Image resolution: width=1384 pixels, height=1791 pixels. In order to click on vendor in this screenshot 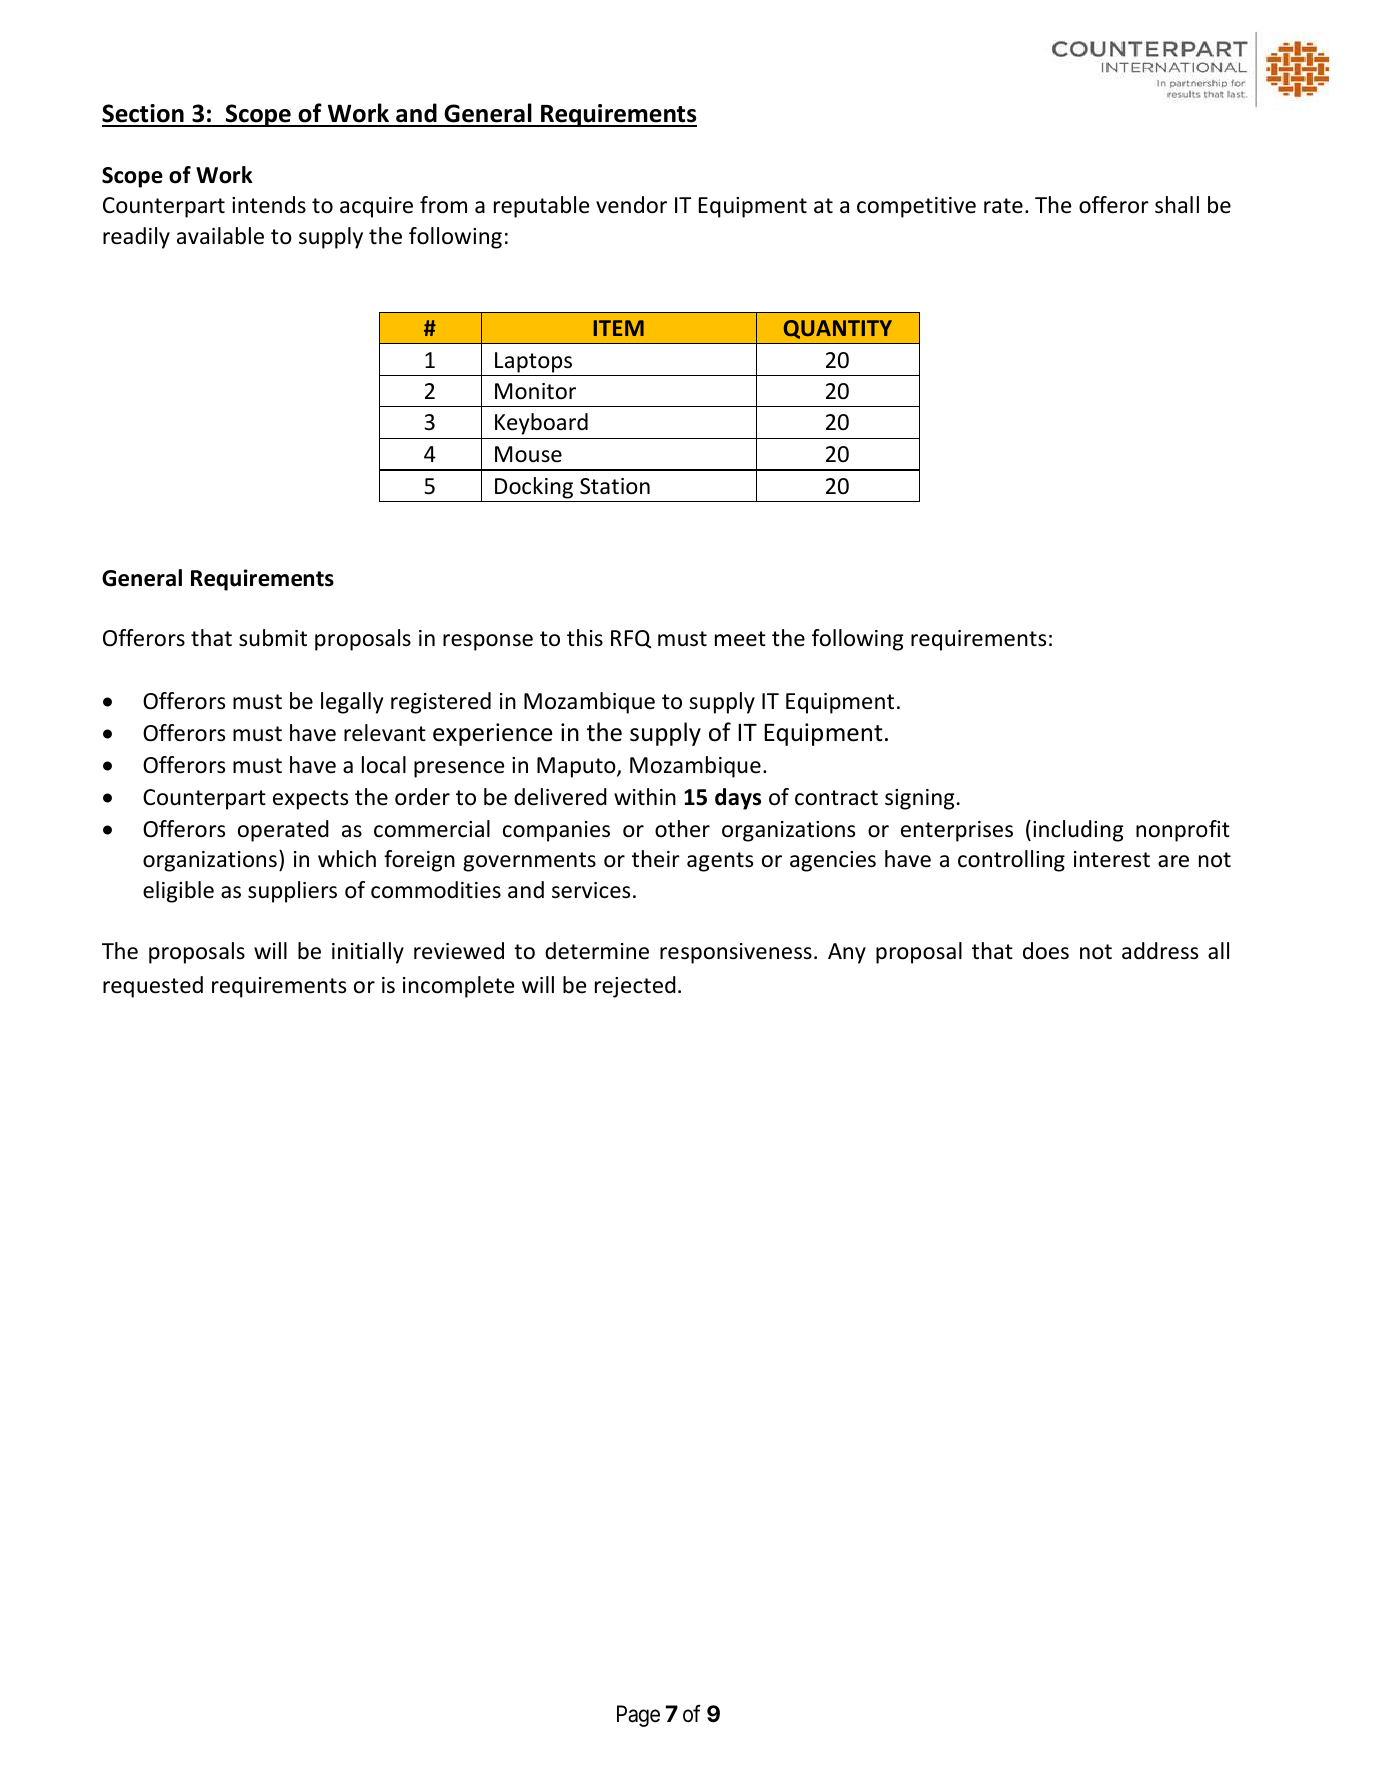, I will do `click(631, 205)`.
